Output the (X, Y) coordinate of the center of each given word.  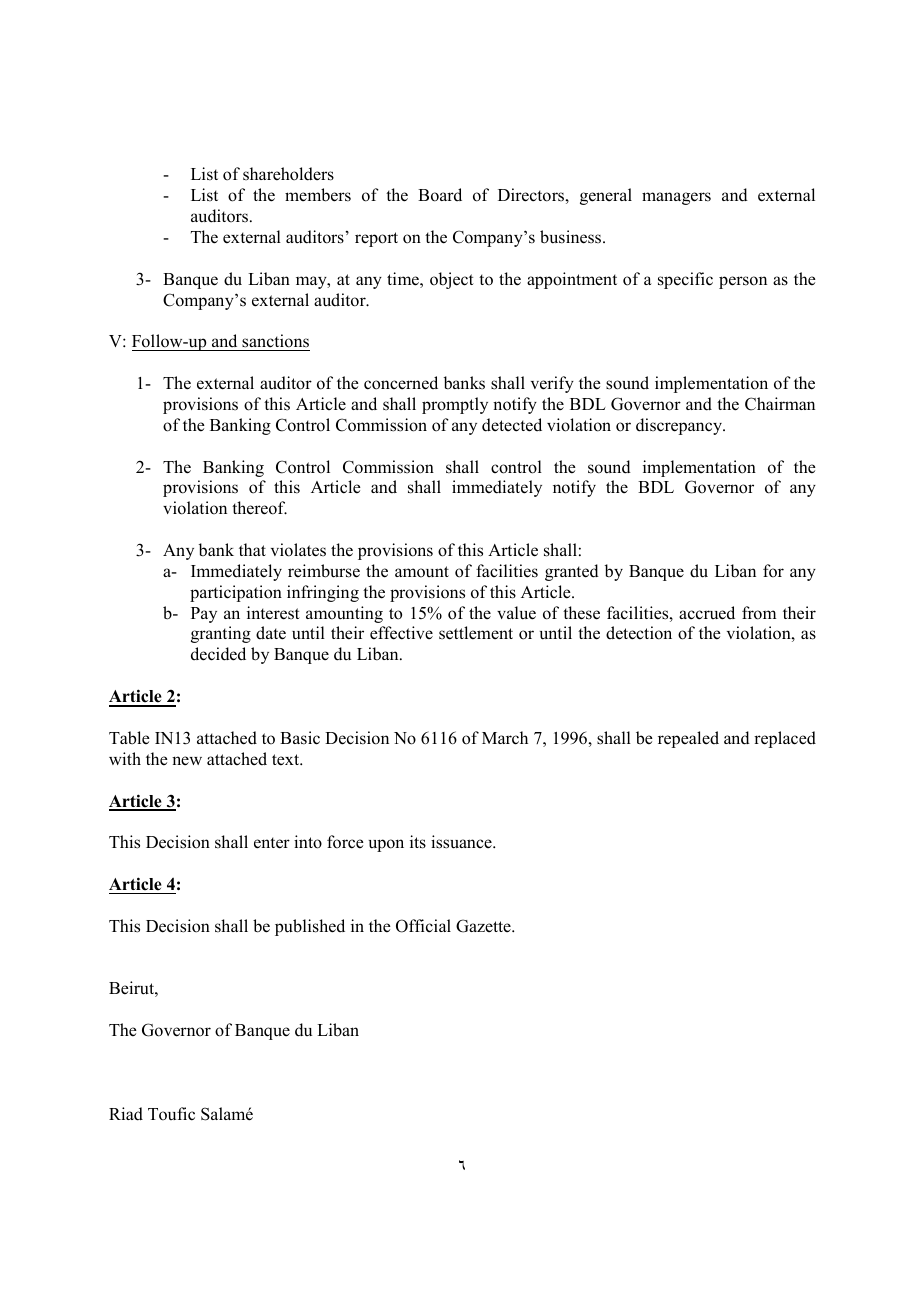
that (252, 549)
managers (676, 198)
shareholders (288, 174)
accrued (707, 613)
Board (440, 195)
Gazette (484, 926)
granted (572, 572)
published (310, 927)
